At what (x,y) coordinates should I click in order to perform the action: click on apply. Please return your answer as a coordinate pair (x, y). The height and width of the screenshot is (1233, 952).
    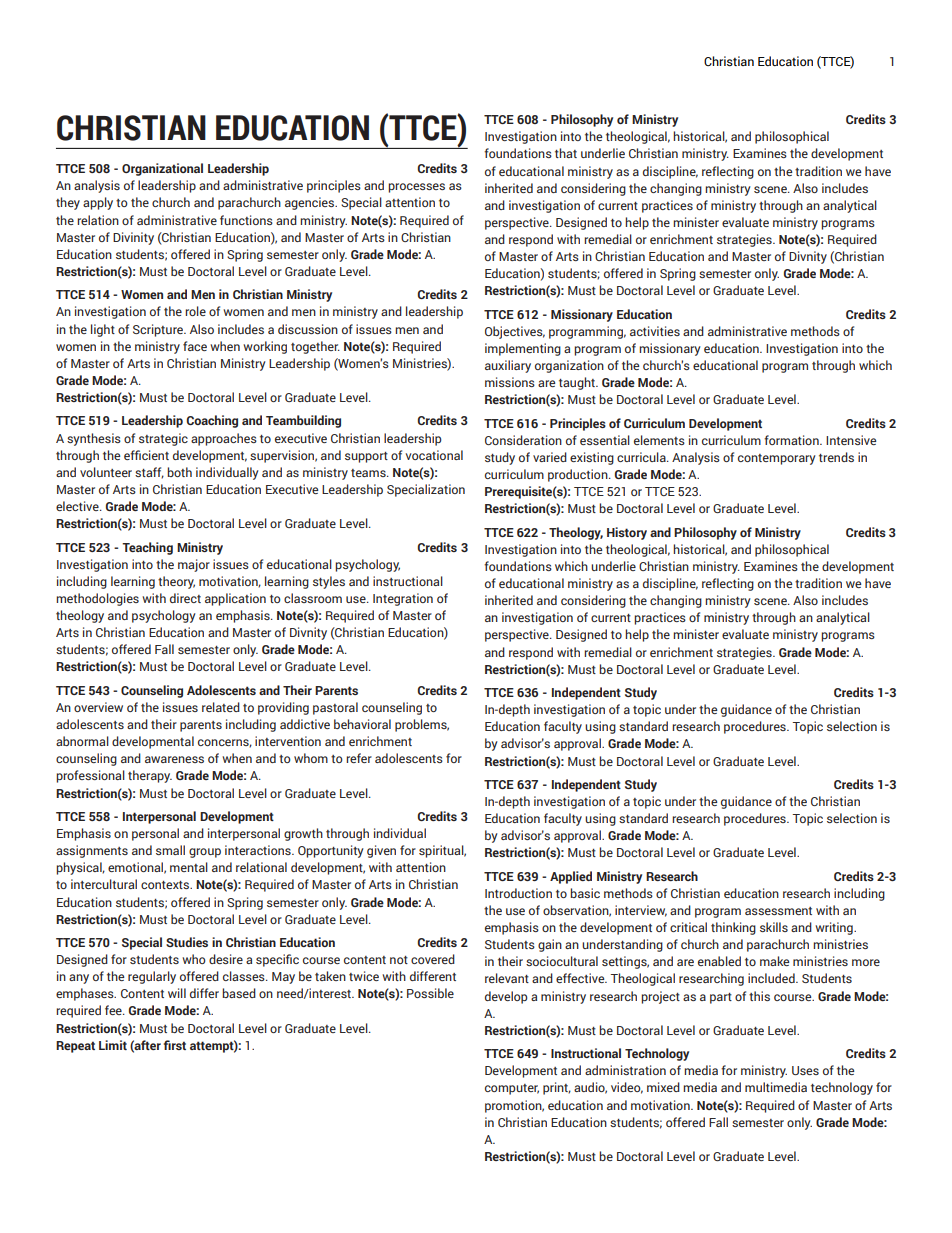
    Looking at the image, I should click on (98, 203).
